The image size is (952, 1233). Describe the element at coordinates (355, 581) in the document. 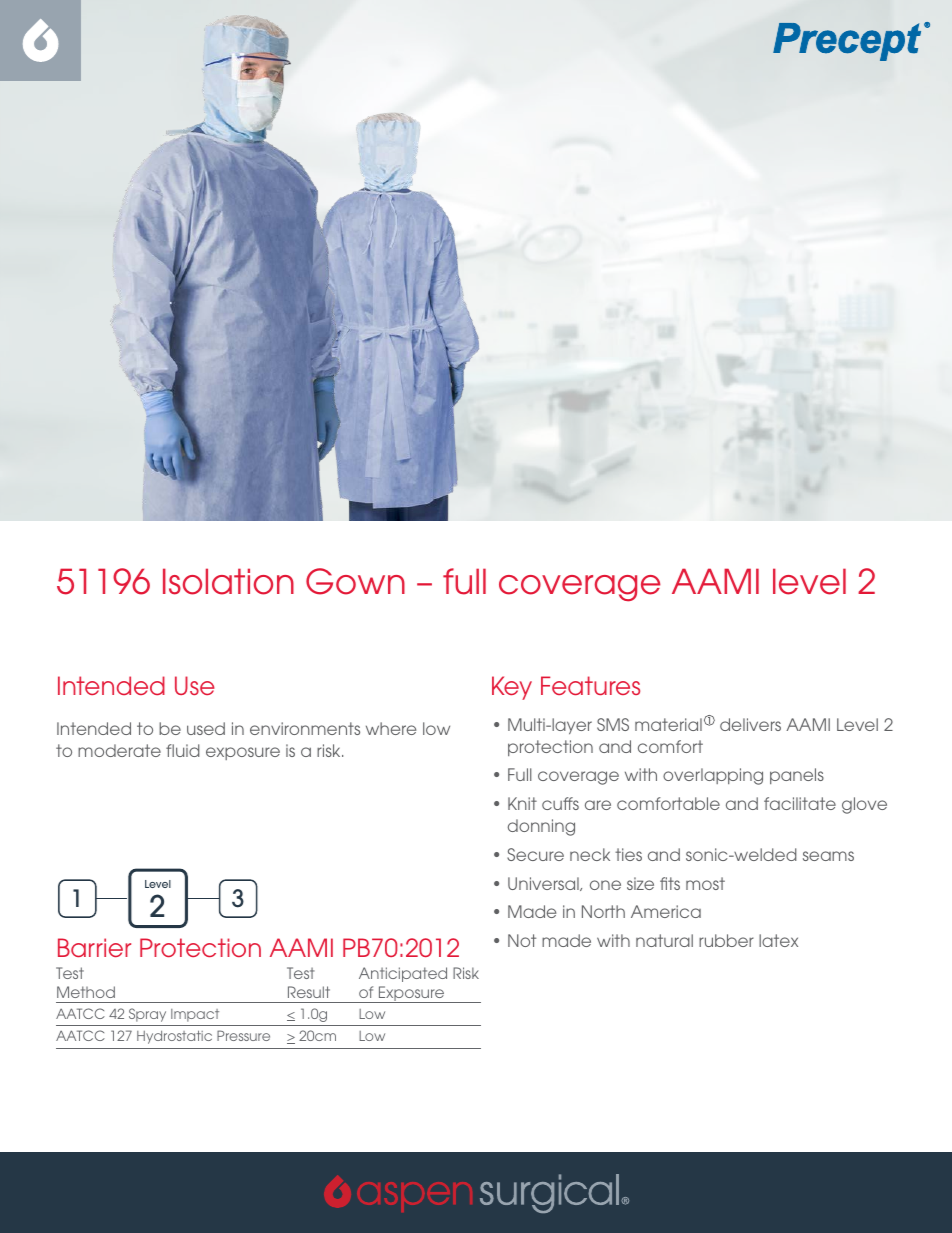

I see `Gown` at that location.
